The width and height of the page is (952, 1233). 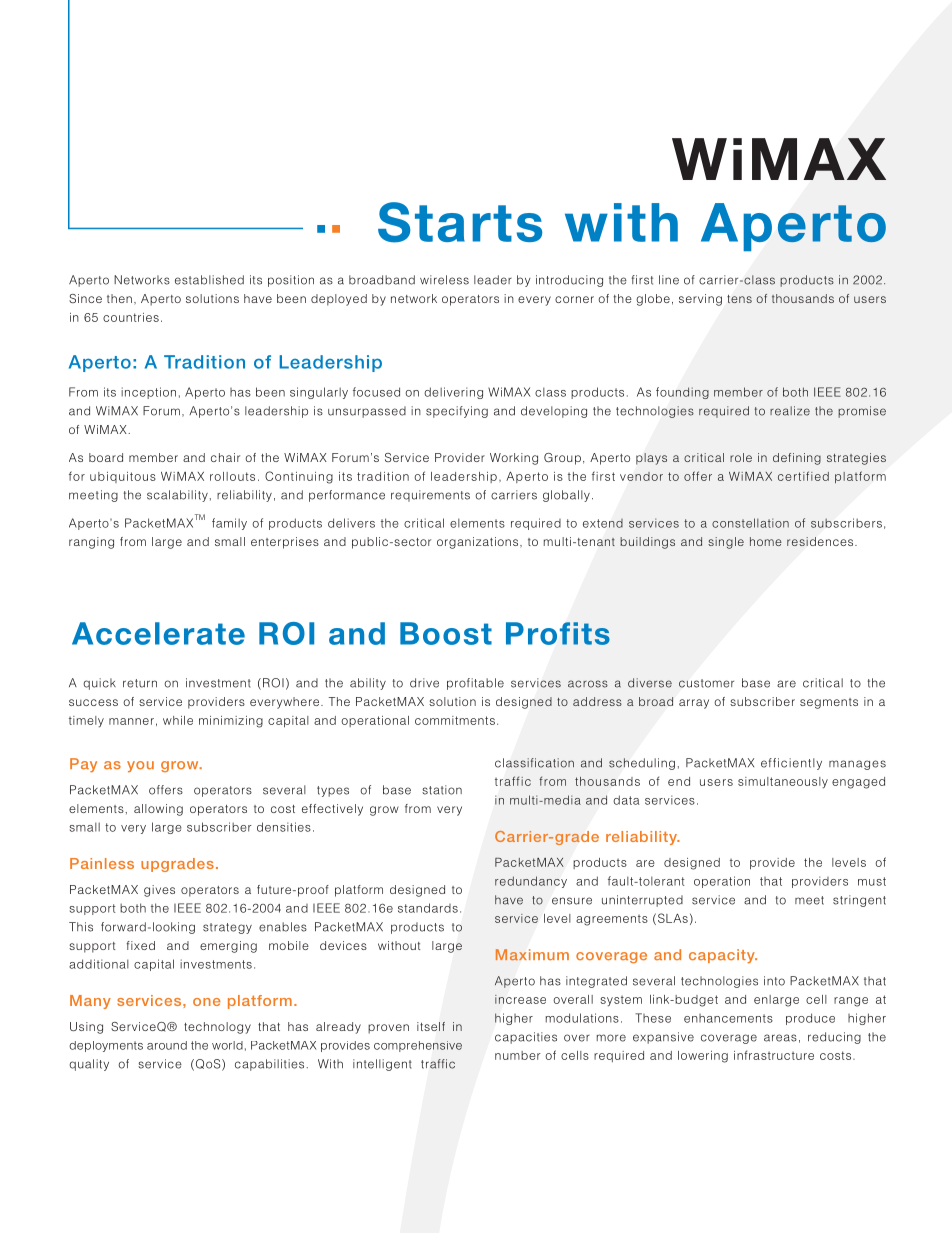 I want to click on simultaneously, so click(x=783, y=783).
